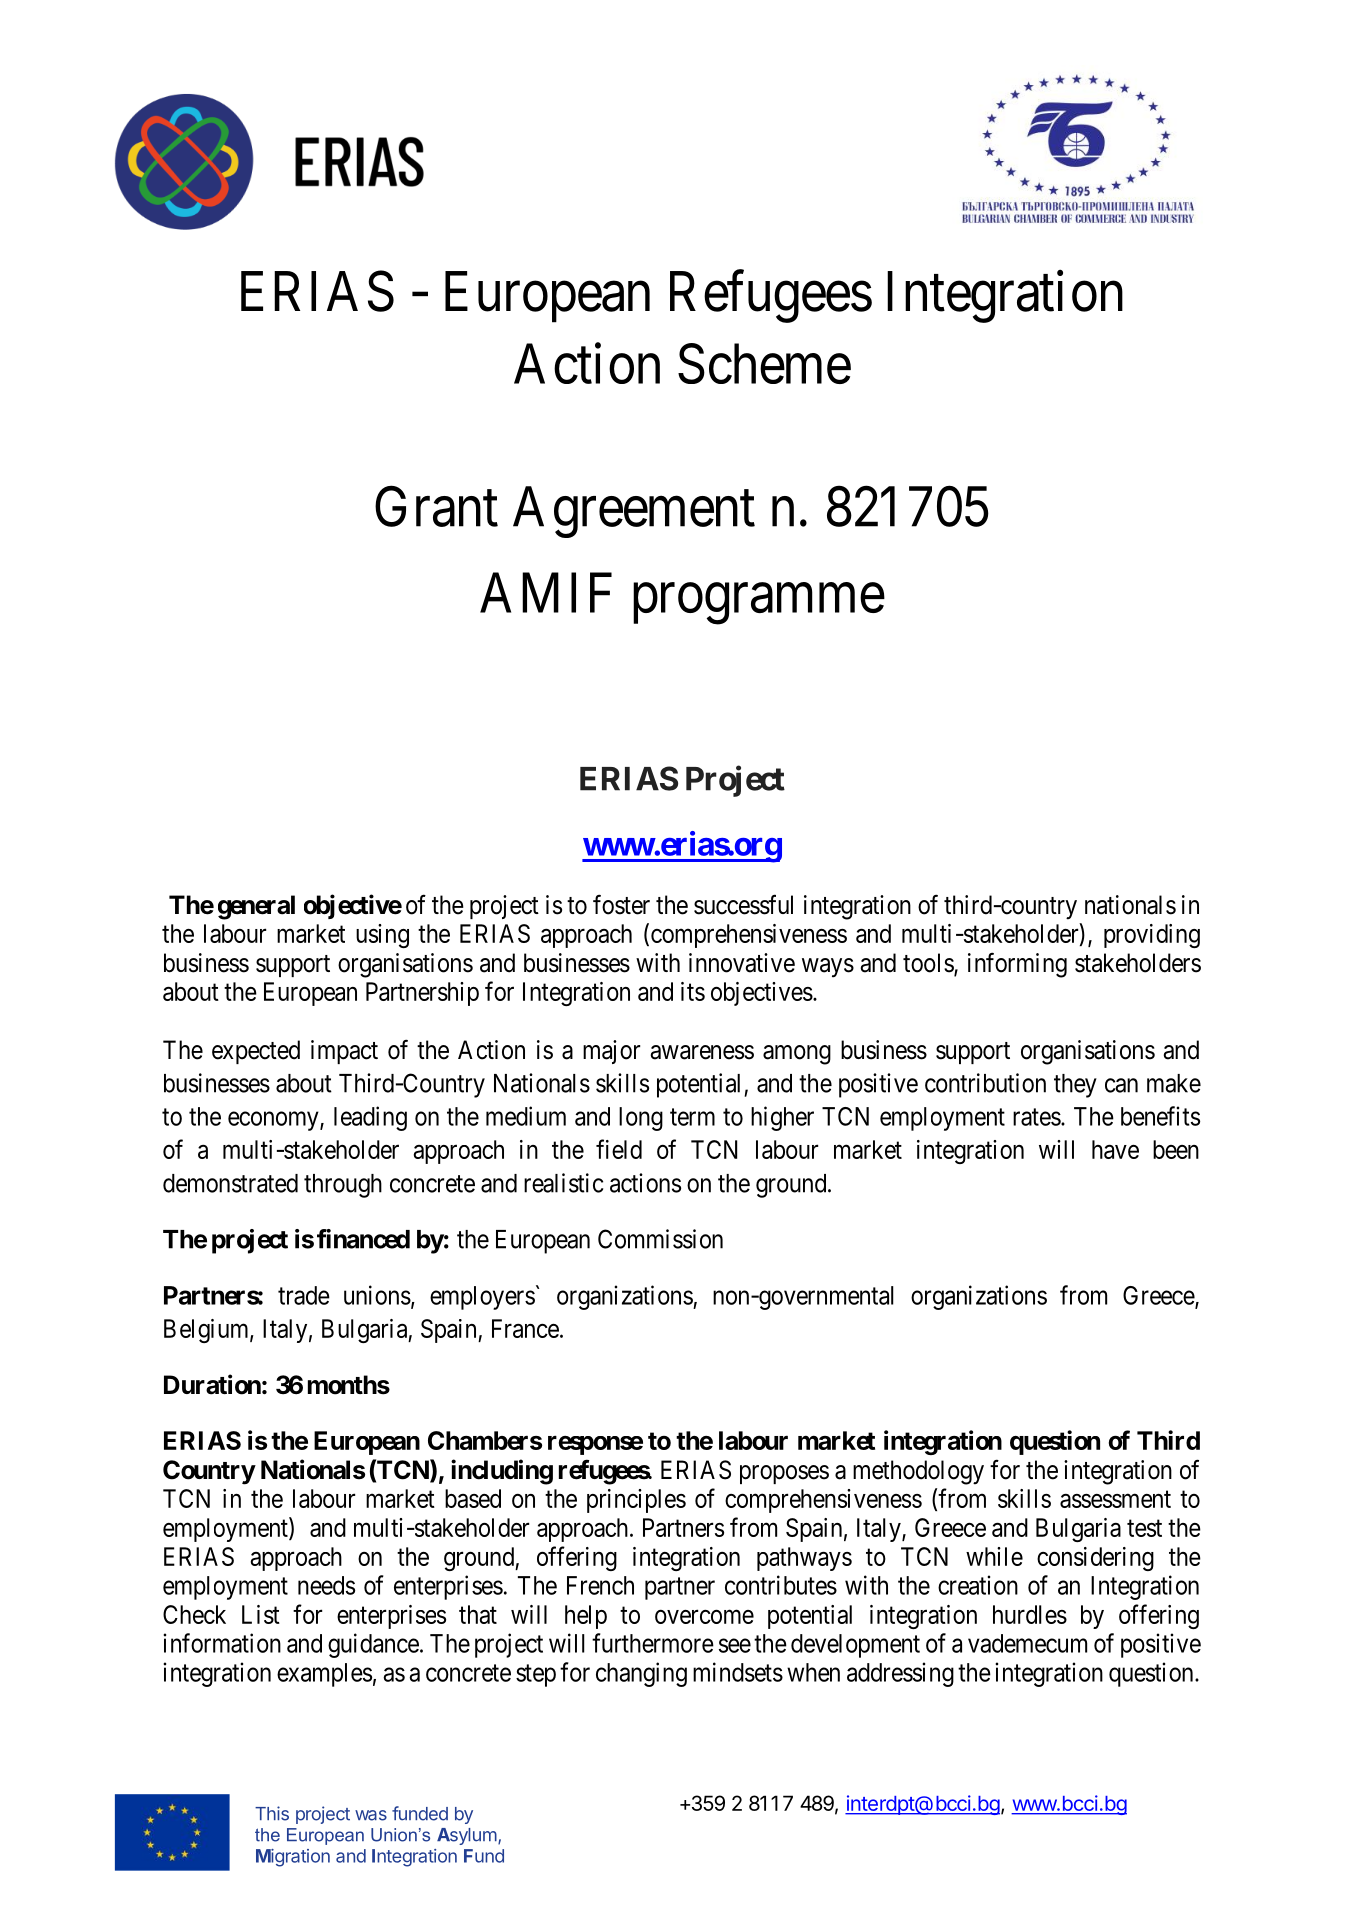 This screenshot has width=1362, height=1927. What do you see at coordinates (382, 936) in the screenshot?
I see `using` at bounding box center [382, 936].
